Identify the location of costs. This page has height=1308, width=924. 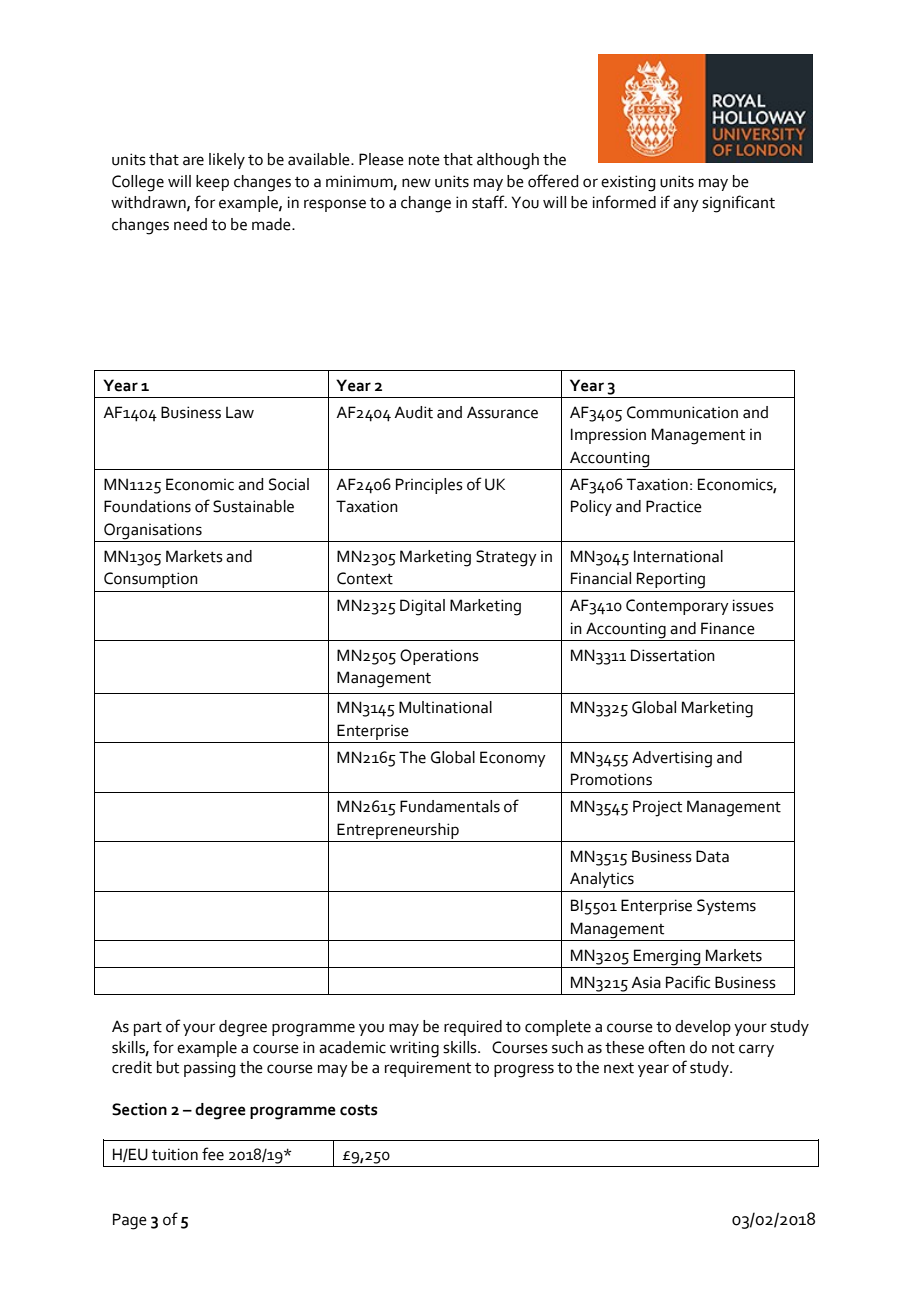
(358, 1110).
